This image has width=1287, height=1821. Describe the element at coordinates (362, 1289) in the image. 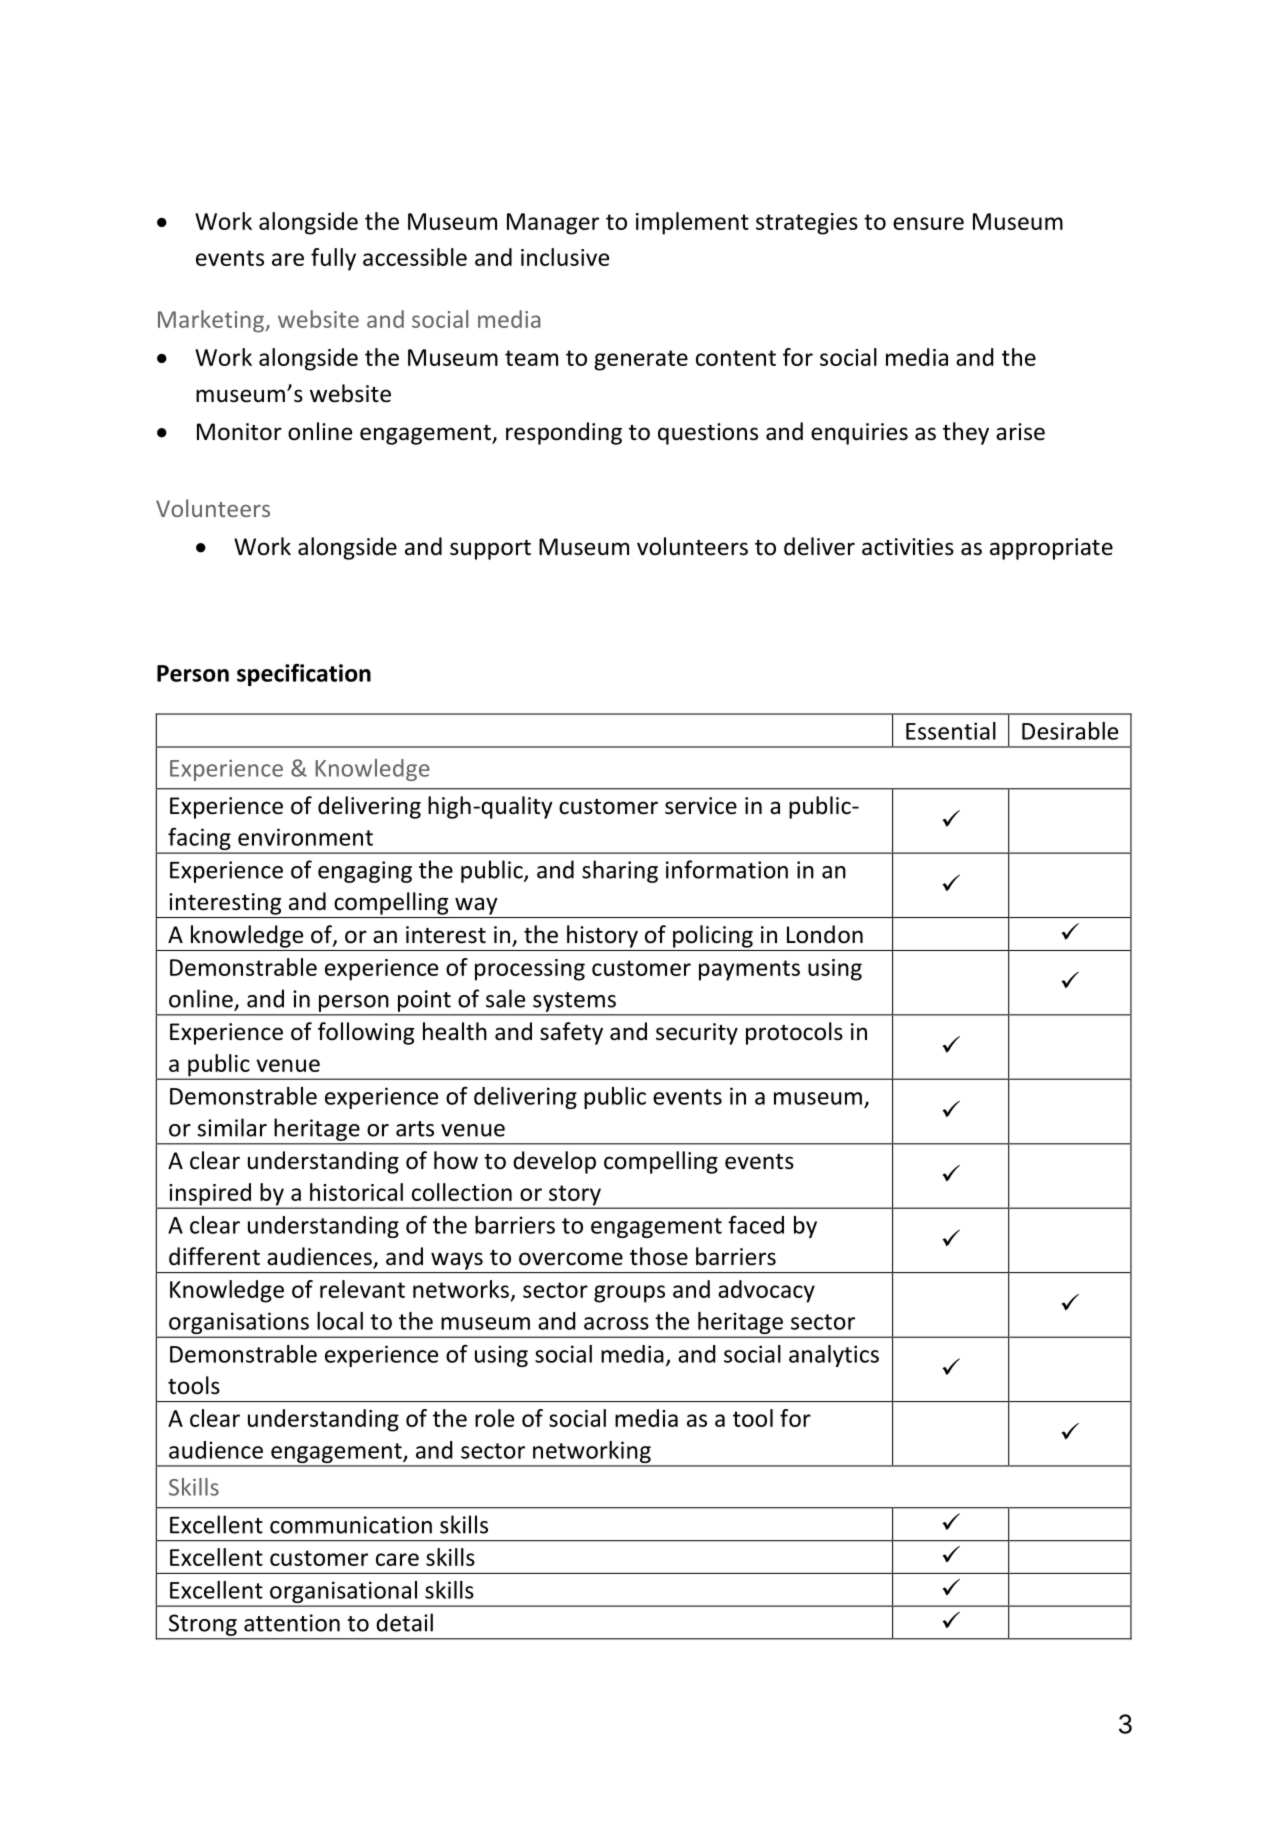

I see `relevant` at that location.
